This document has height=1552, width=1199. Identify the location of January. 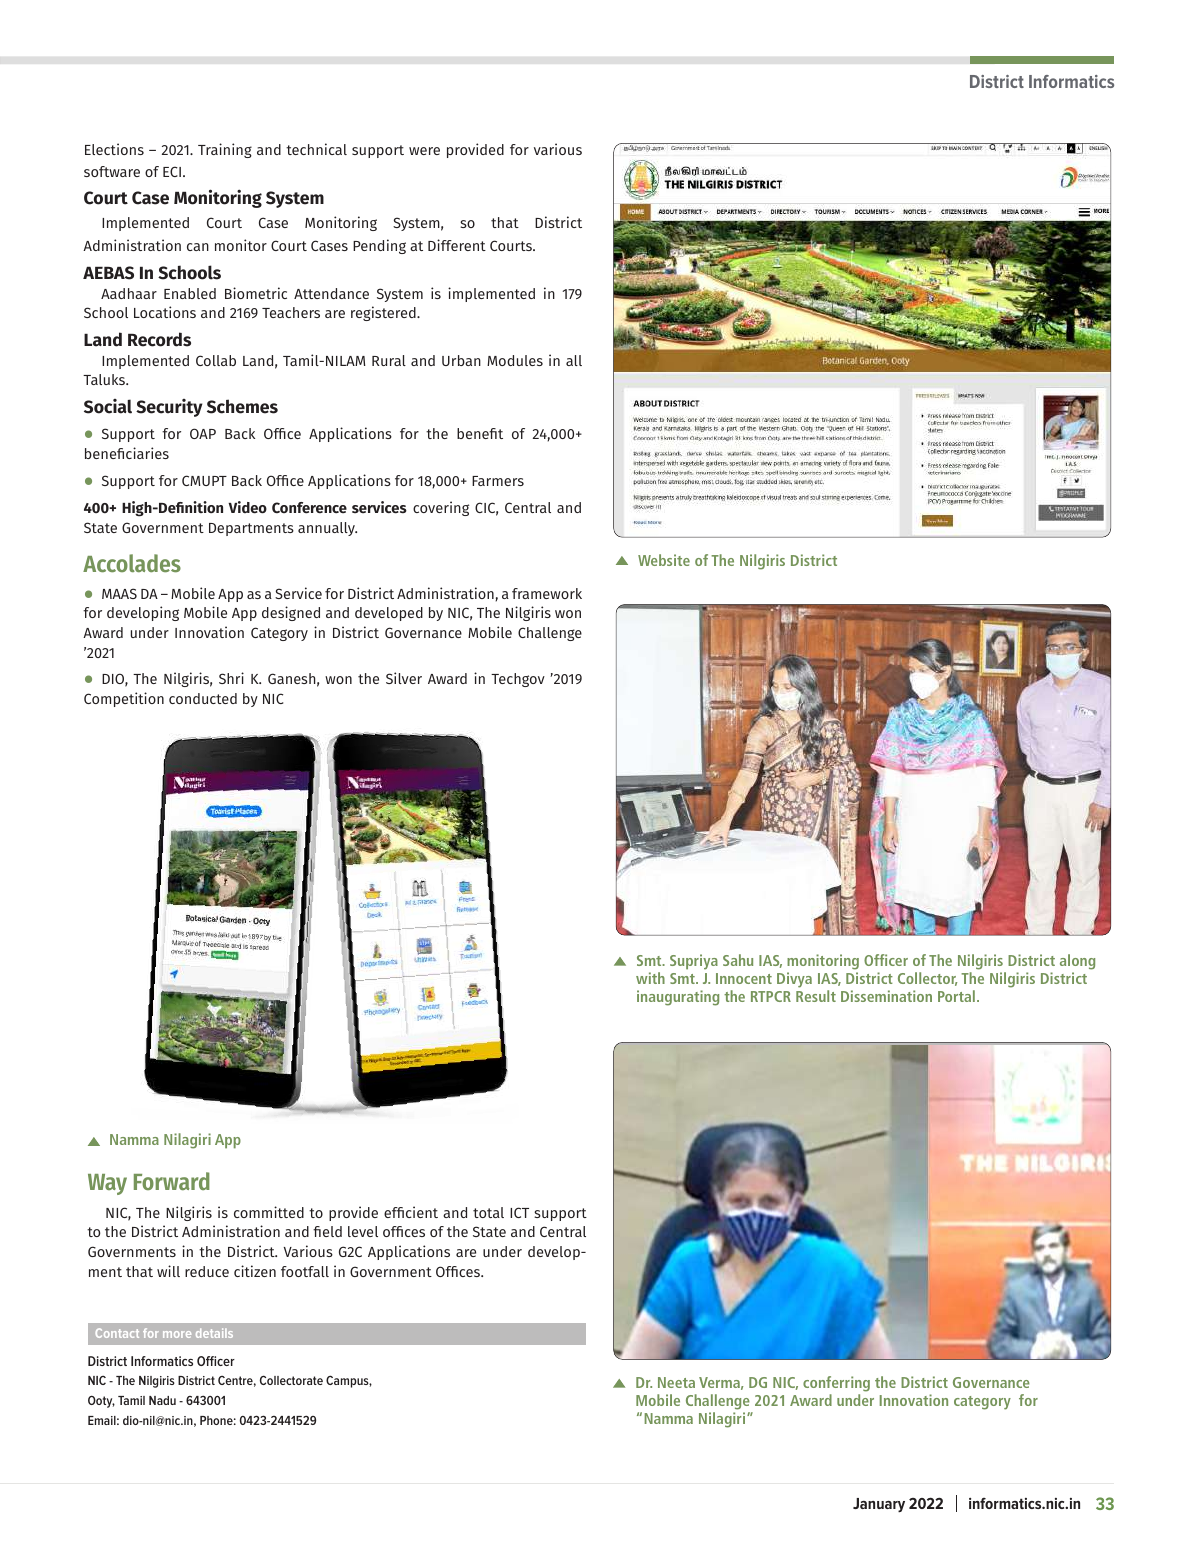
(879, 1505).
